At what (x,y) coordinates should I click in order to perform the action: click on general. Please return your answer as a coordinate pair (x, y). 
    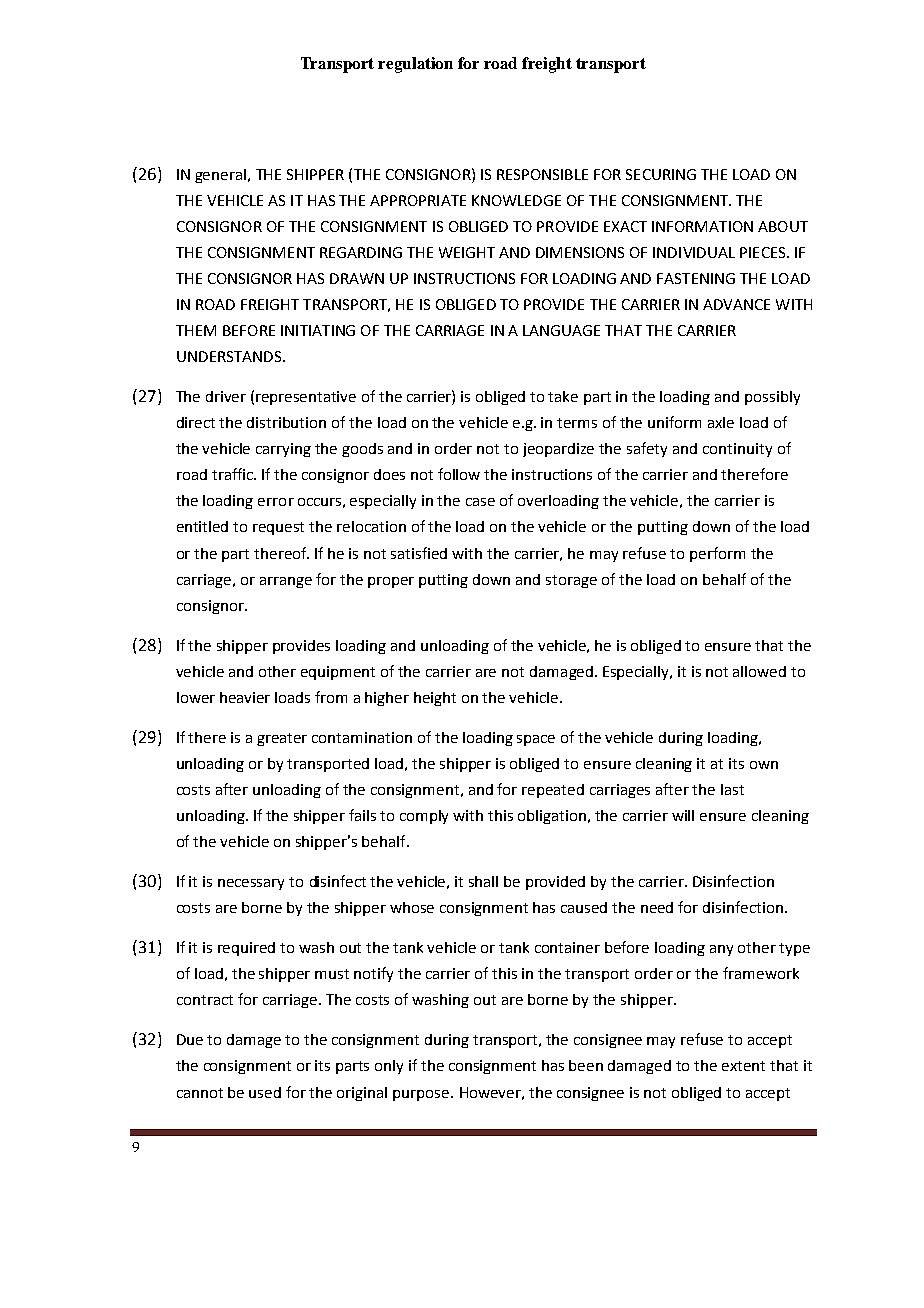
    Looking at the image, I should click on (222, 176).
